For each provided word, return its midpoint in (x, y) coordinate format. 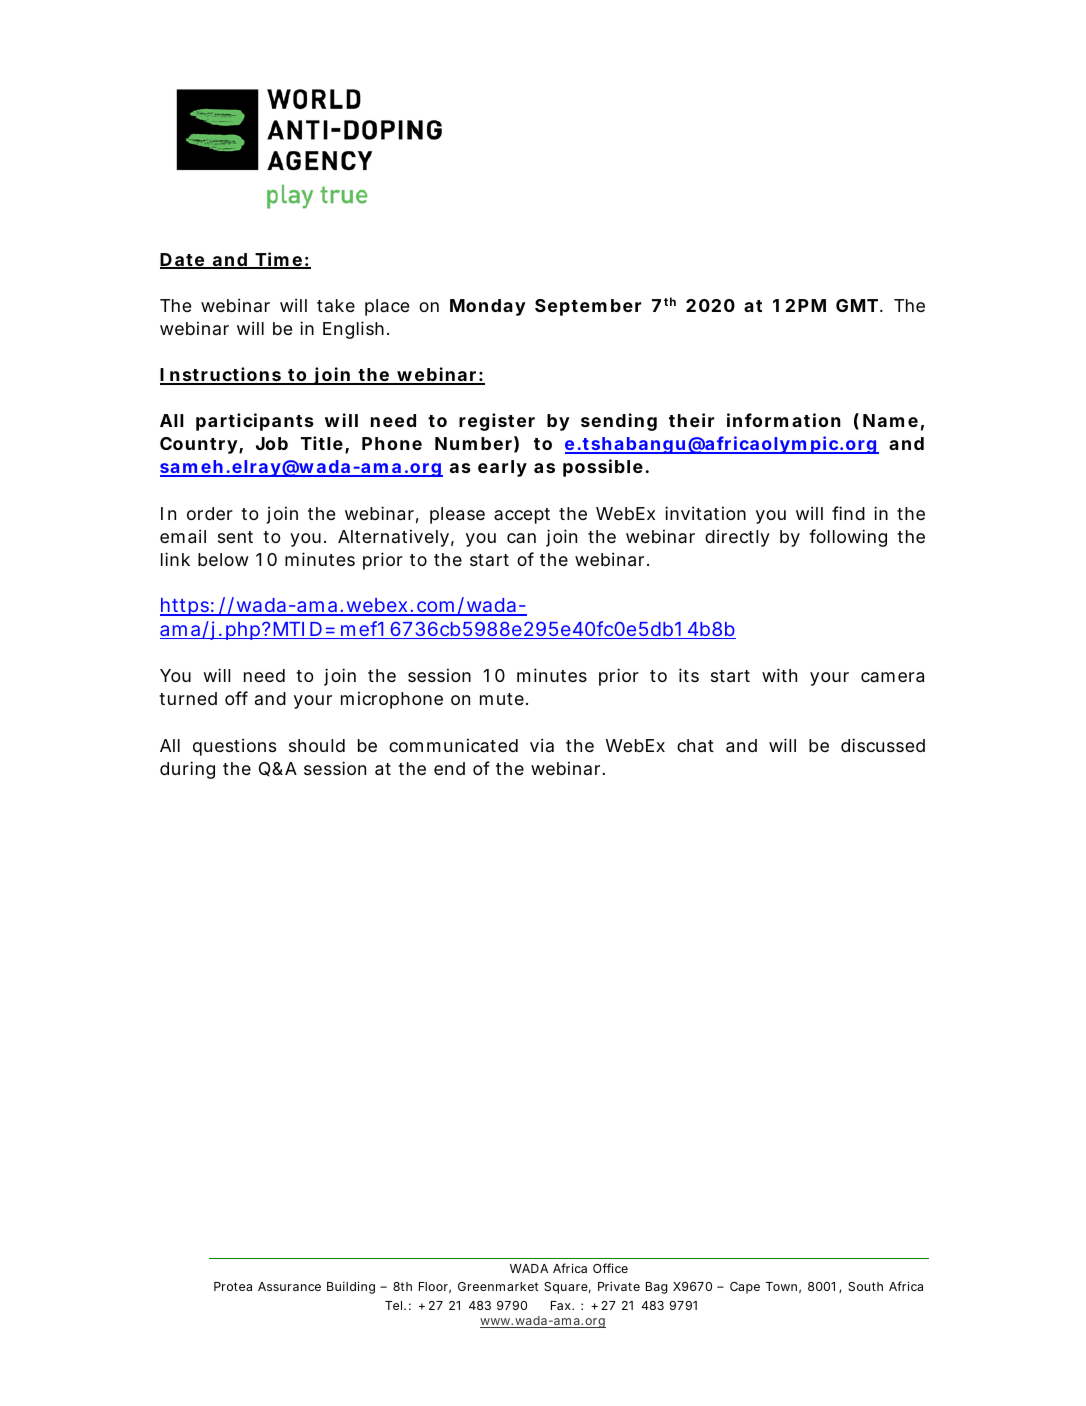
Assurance (289, 1286)
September (588, 307)
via (542, 745)
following (848, 538)
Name (890, 420)
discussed (883, 745)
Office (610, 1268)
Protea (233, 1286)
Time (278, 260)
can (521, 538)
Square (566, 1288)
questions (234, 747)
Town (781, 1286)
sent (235, 537)
